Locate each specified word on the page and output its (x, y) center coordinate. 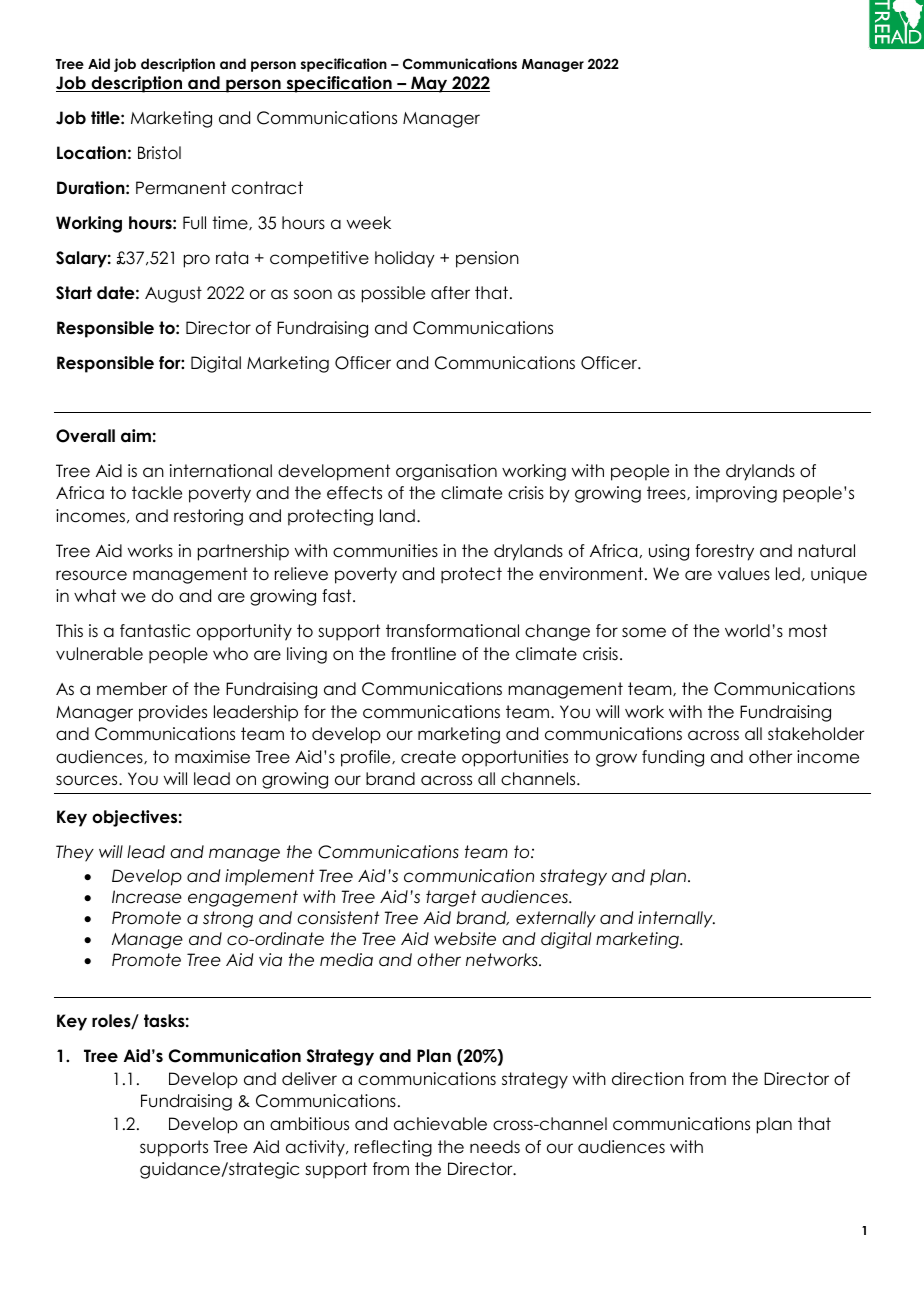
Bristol (159, 153)
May (429, 84)
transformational (452, 631)
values (744, 574)
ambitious (309, 1124)
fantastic (155, 631)
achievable (440, 1124)
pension (487, 259)
